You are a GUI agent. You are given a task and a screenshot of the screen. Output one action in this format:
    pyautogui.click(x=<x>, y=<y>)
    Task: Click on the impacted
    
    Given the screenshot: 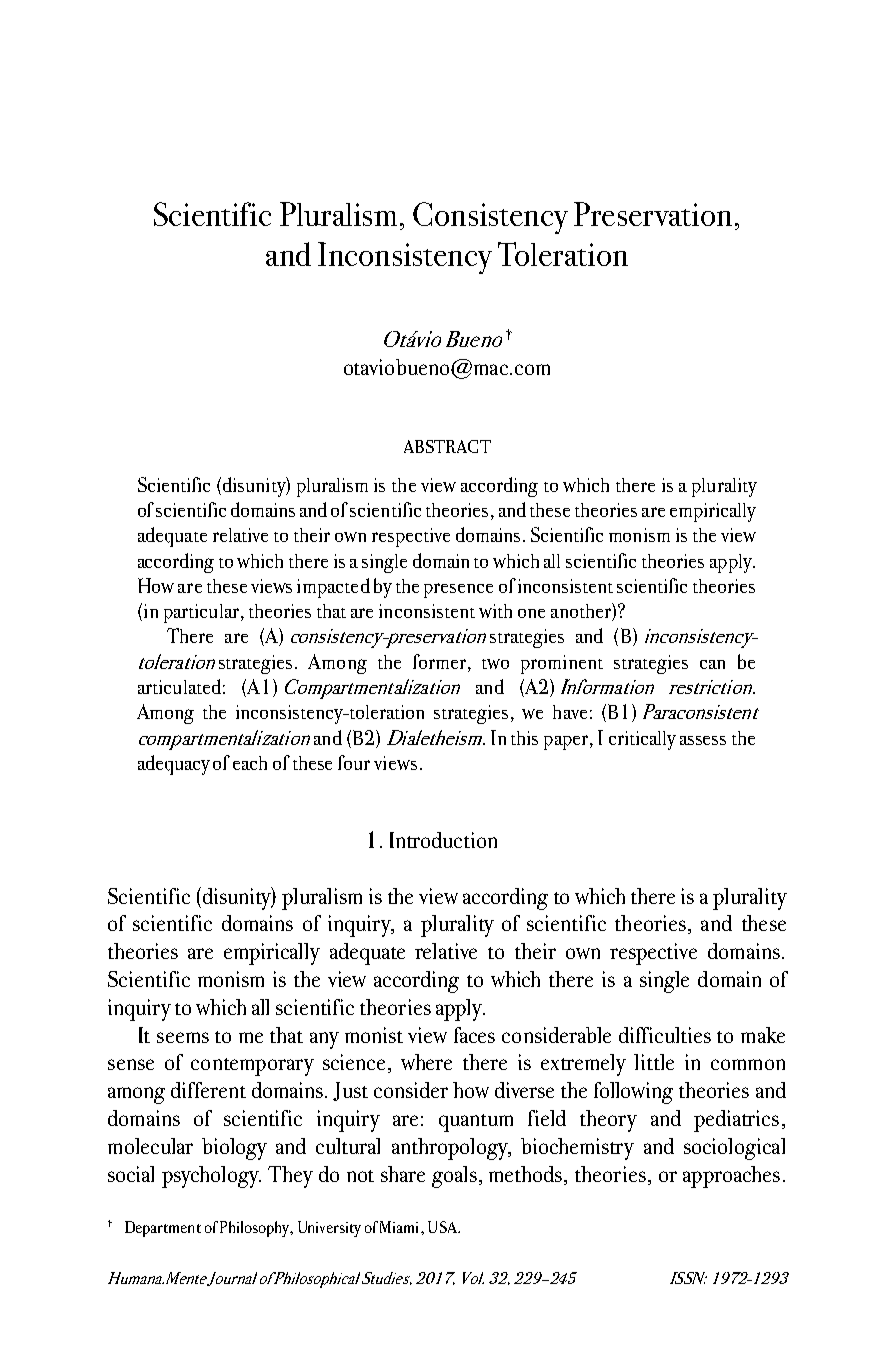 What is the action you would take?
    pyautogui.click(x=333, y=588)
